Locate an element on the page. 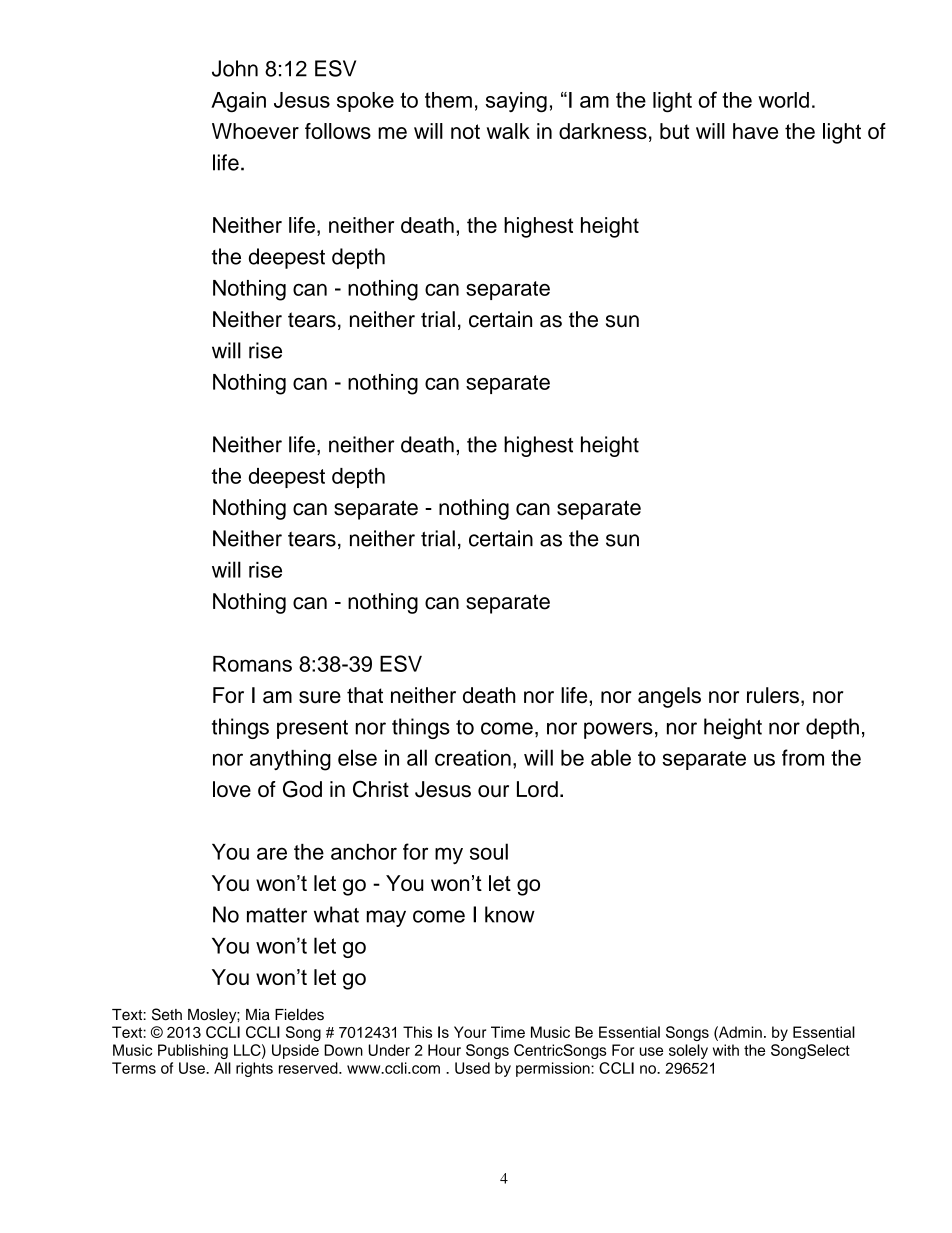  that is located at coordinates (365, 695).
